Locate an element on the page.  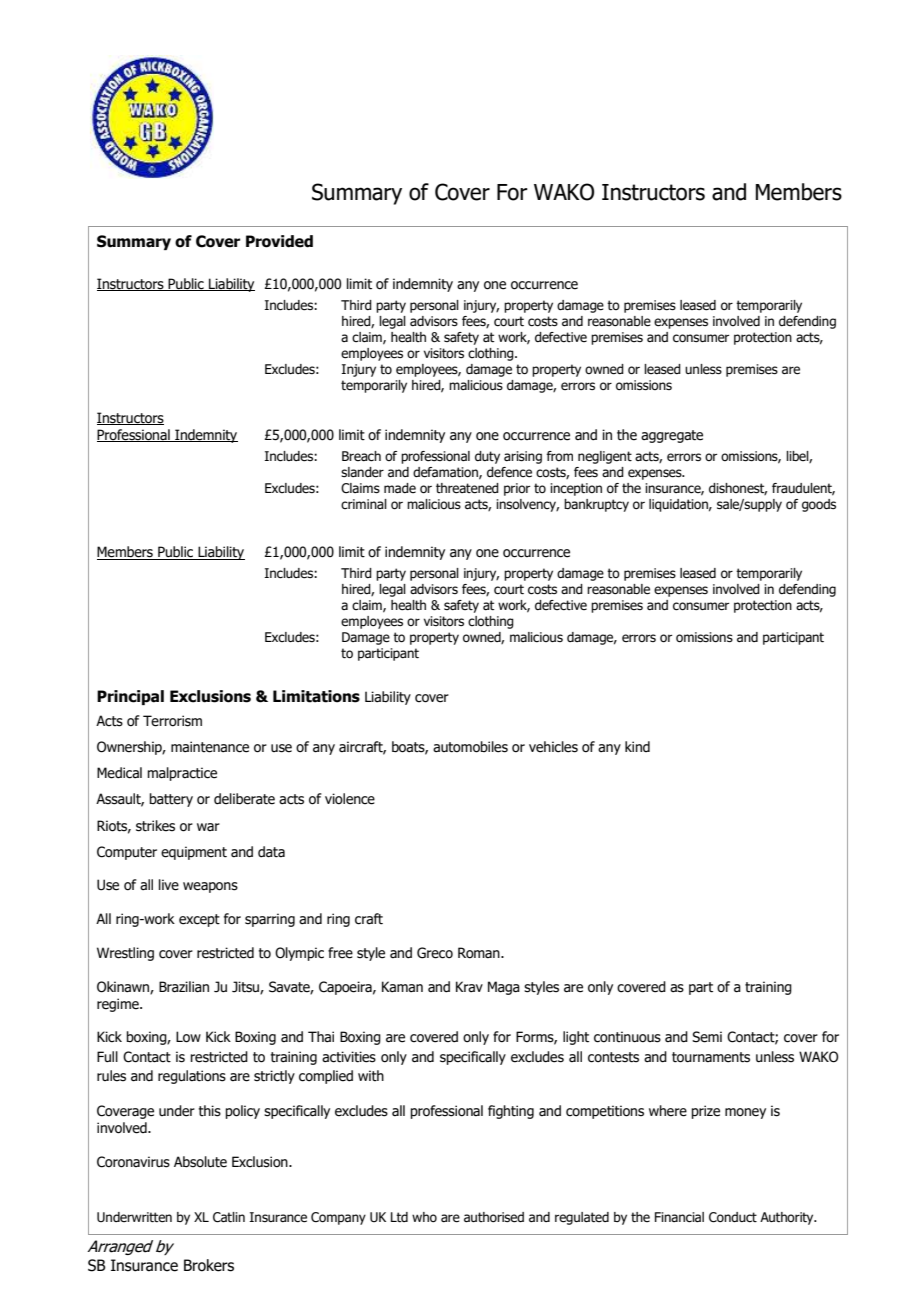
threatened is located at coordinates (467, 488).
